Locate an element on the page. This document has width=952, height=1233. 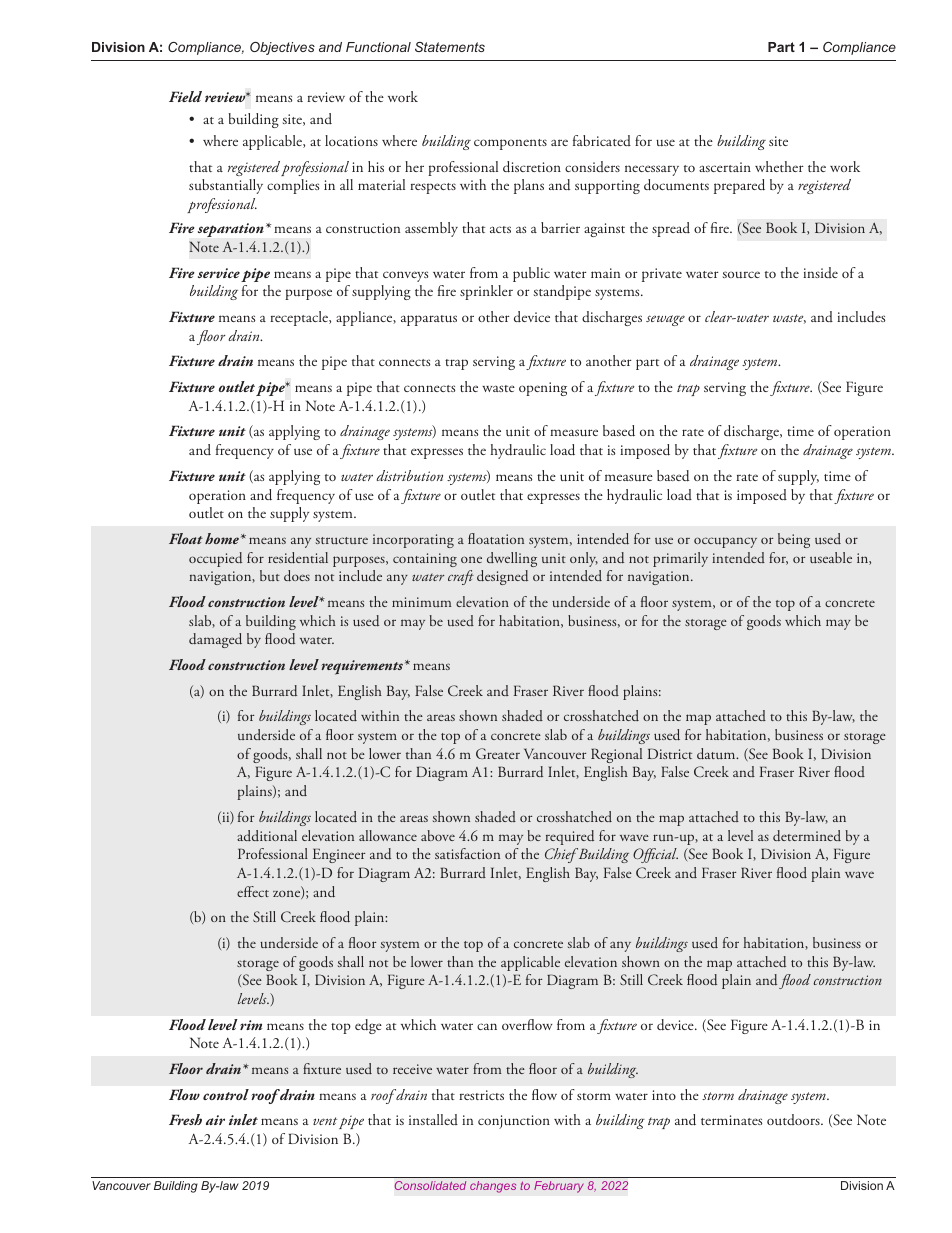
air is located at coordinates (215, 1120).
